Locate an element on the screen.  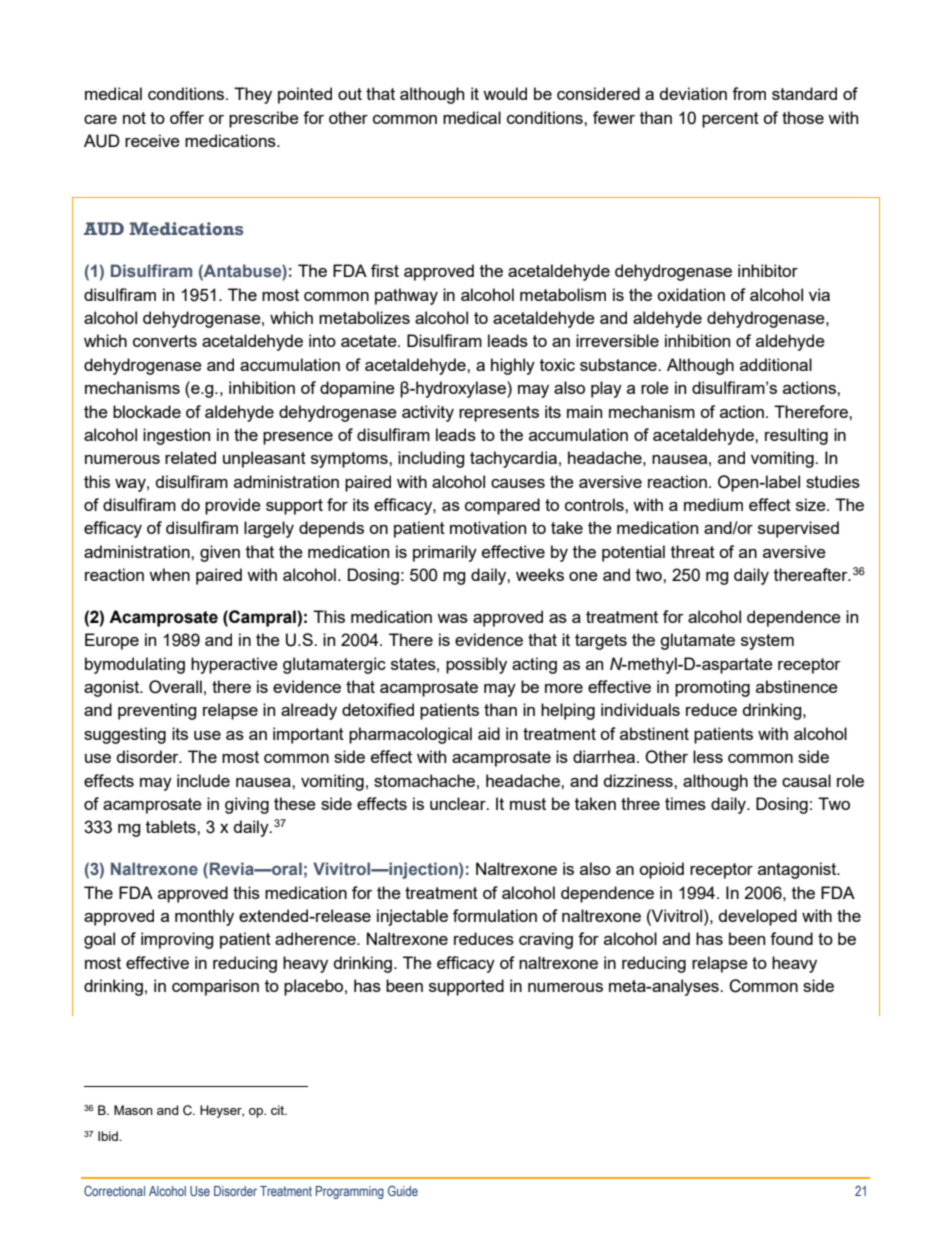
additional is located at coordinates (776, 364).
